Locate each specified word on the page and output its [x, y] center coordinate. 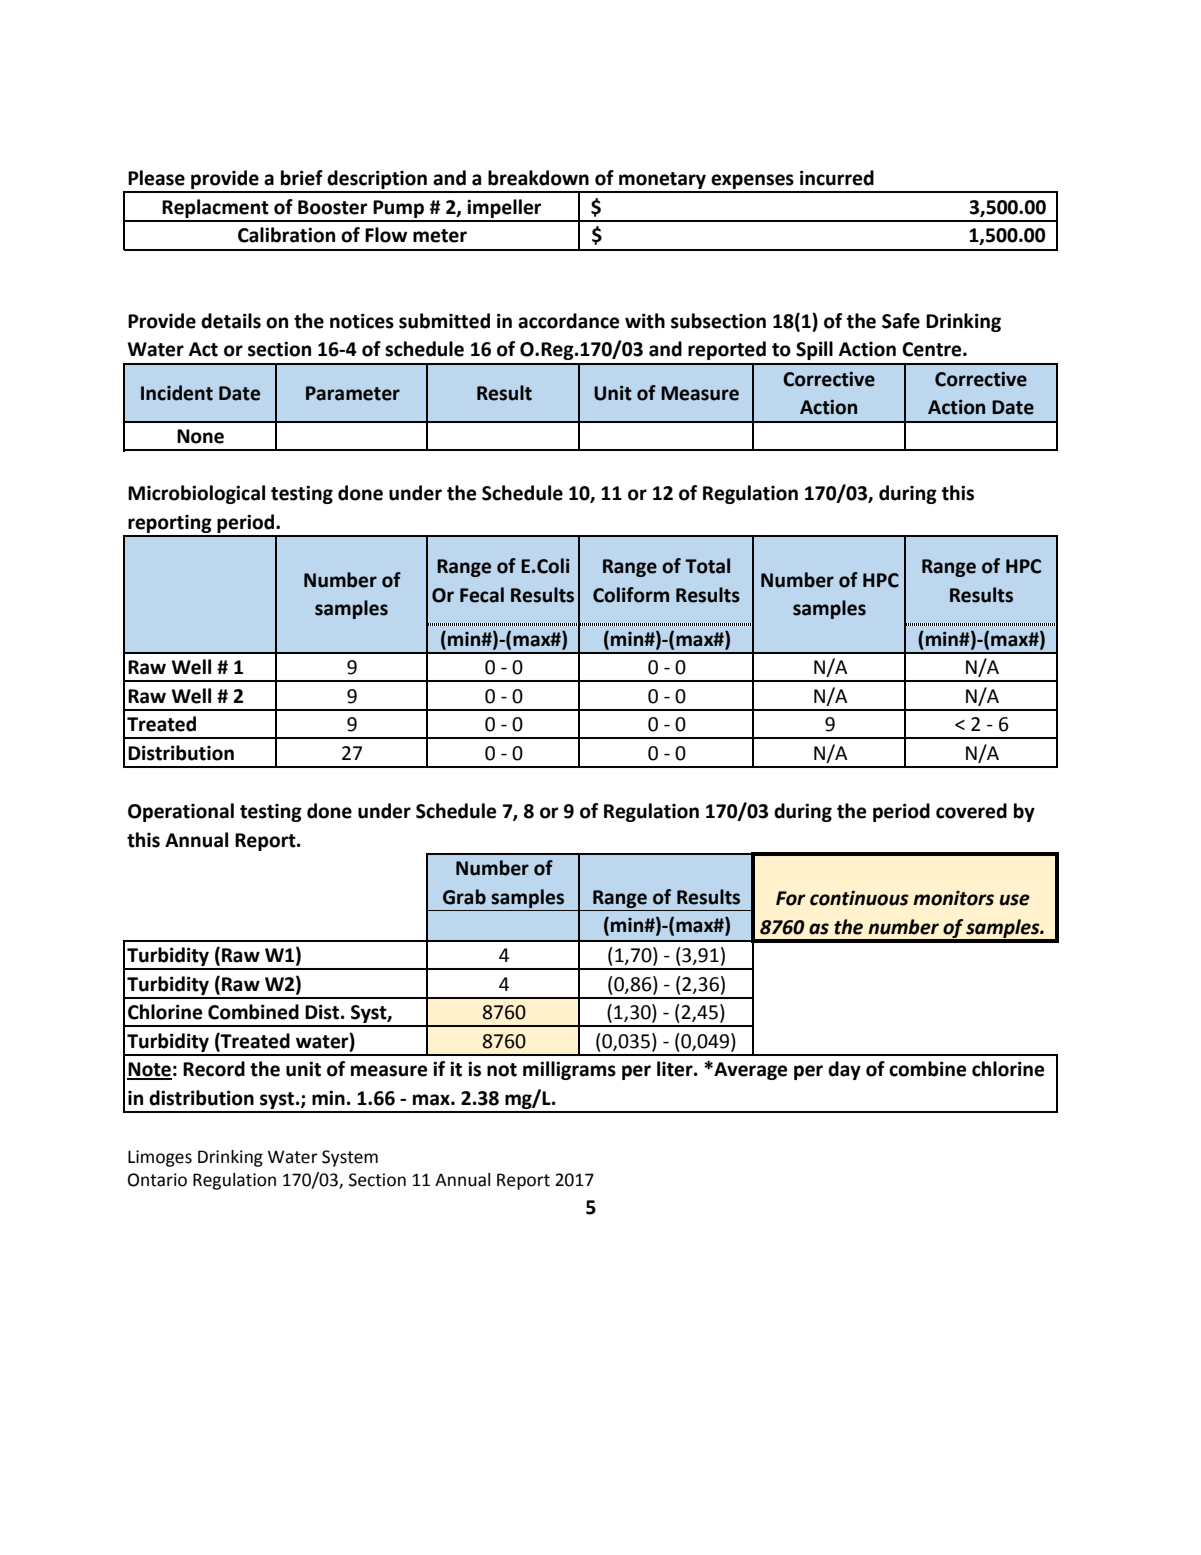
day [844, 1070]
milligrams [569, 1070]
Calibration [286, 235]
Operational [181, 812]
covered [971, 811]
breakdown [538, 178]
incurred [837, 178]
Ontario [157, 1180]
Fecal [482, 595]
